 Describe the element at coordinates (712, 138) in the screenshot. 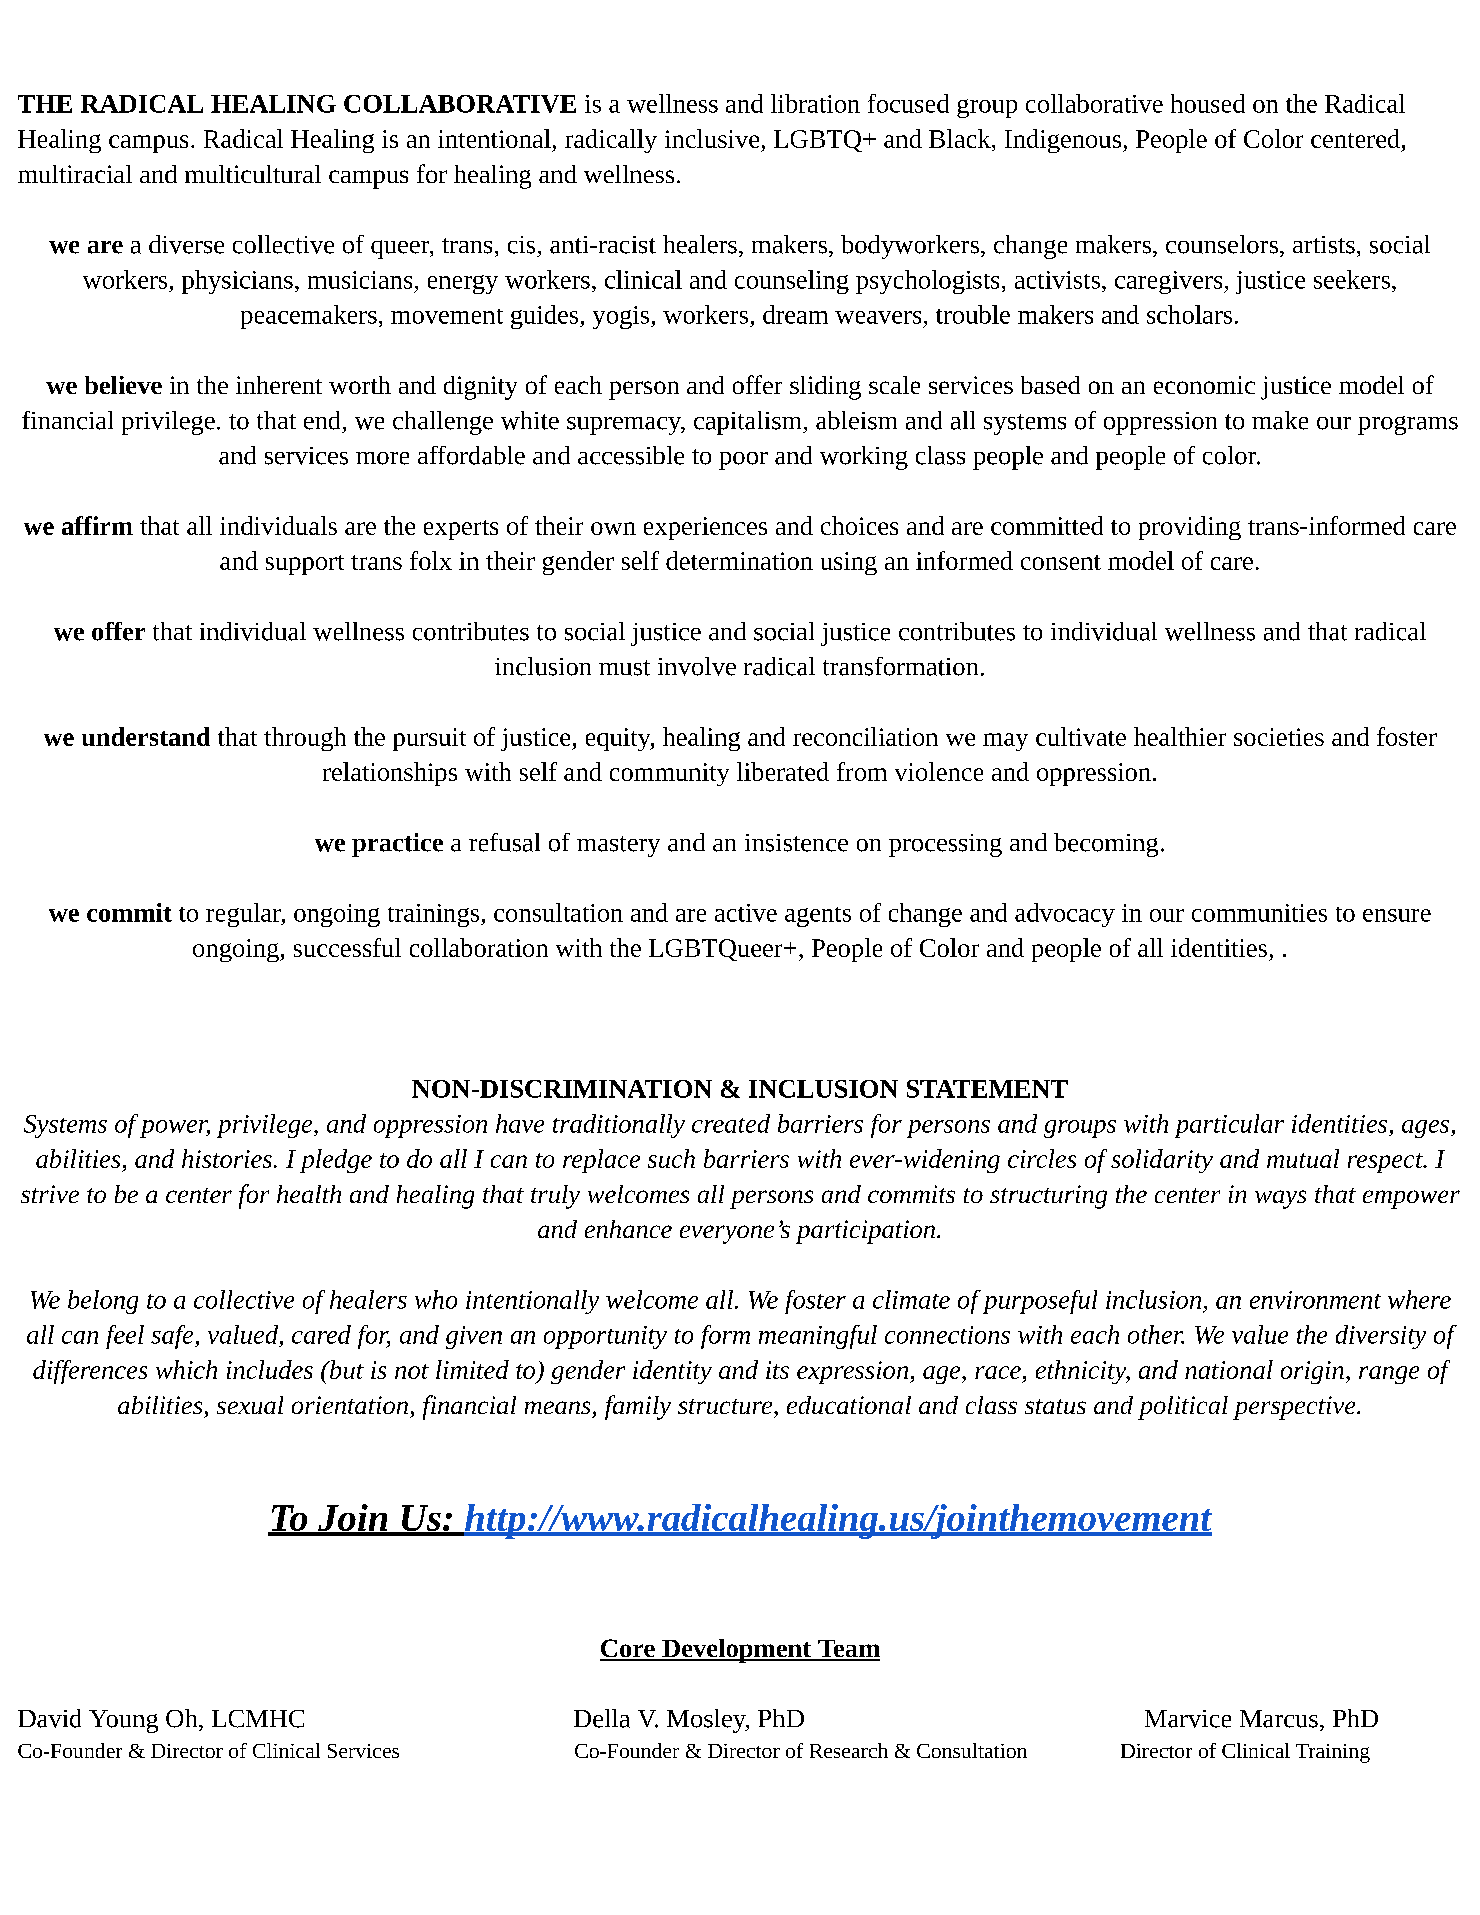

I see `inclusive` at that location.
